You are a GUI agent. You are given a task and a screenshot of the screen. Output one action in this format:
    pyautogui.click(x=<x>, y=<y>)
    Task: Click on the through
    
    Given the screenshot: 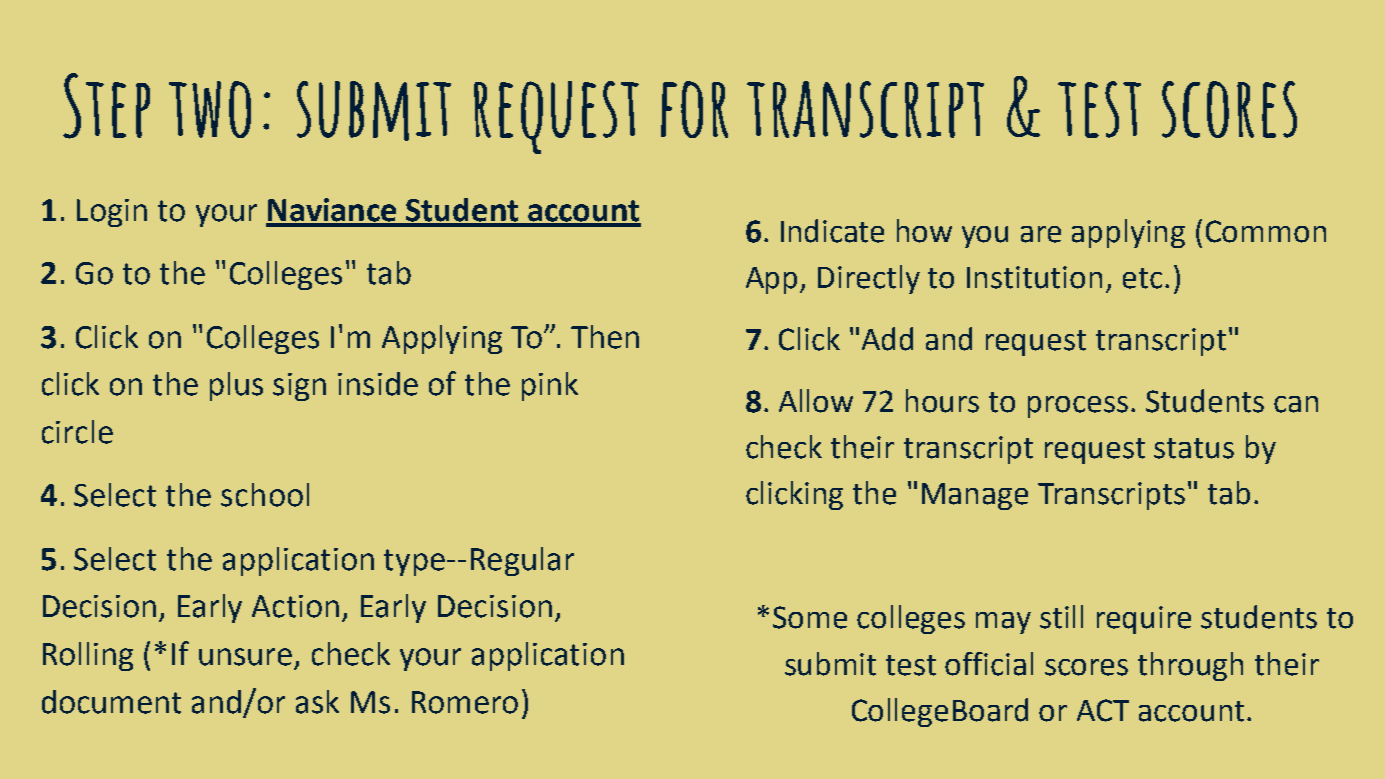 What is the action you would take?
    pyautogui.click(x=1190, y=666)
